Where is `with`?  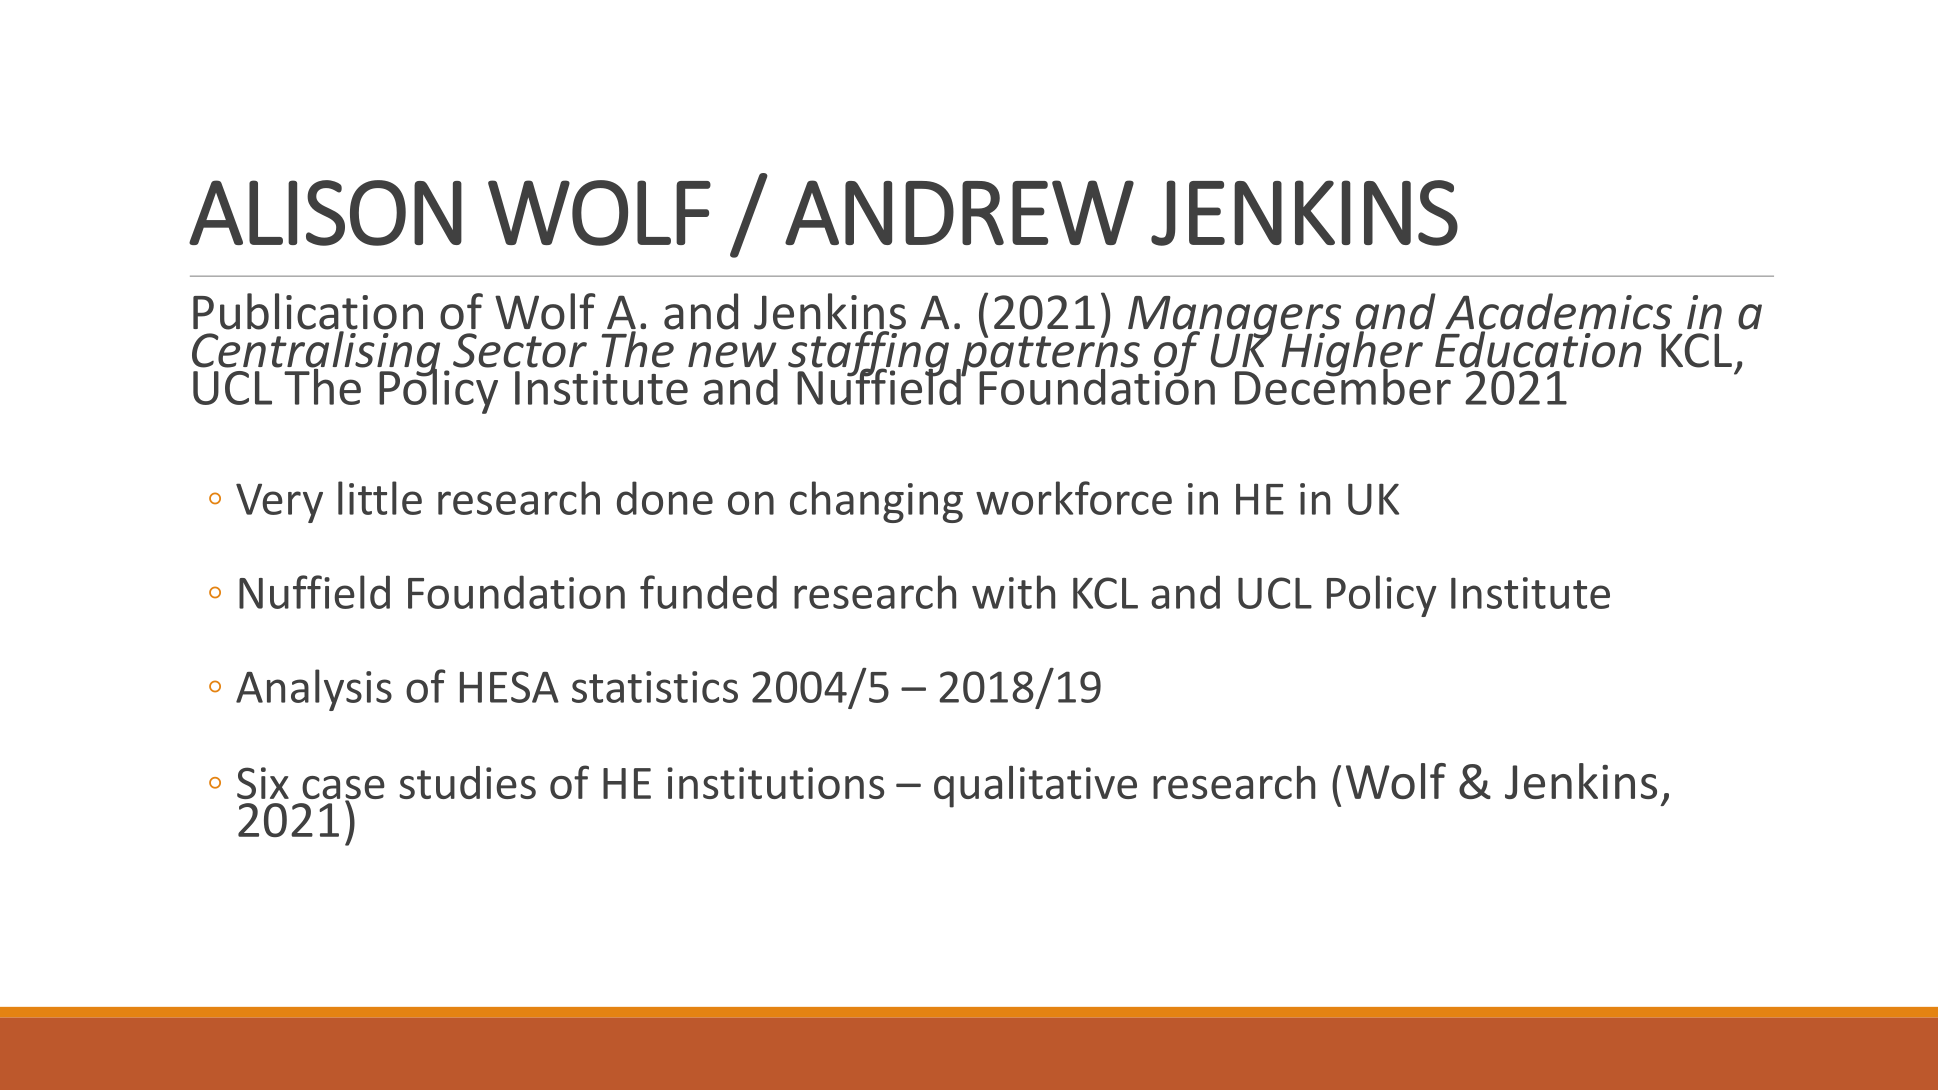
with is located at coordinates (1013, 592).
